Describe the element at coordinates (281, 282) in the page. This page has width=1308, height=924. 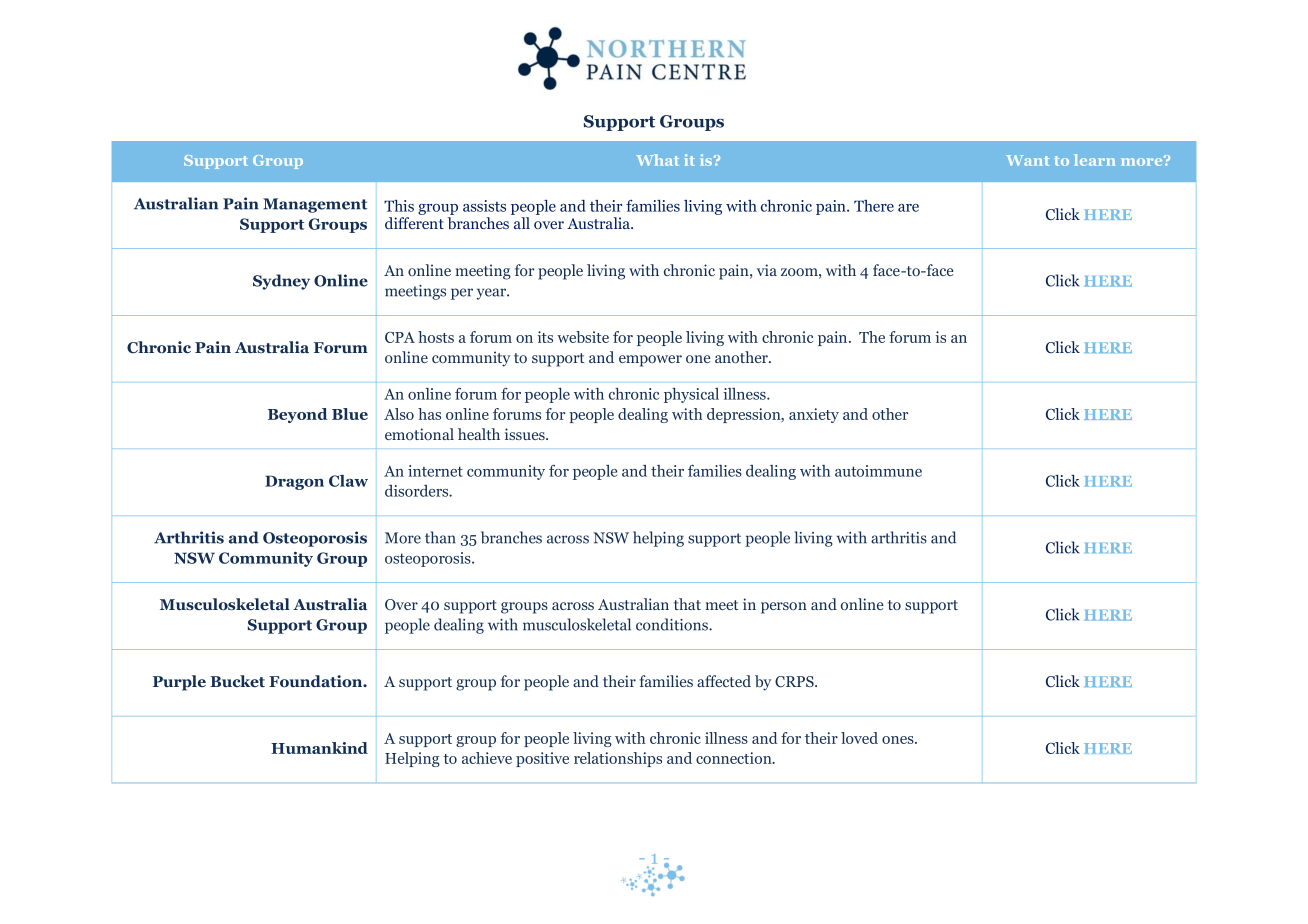
I see `Sydney` at that location.
